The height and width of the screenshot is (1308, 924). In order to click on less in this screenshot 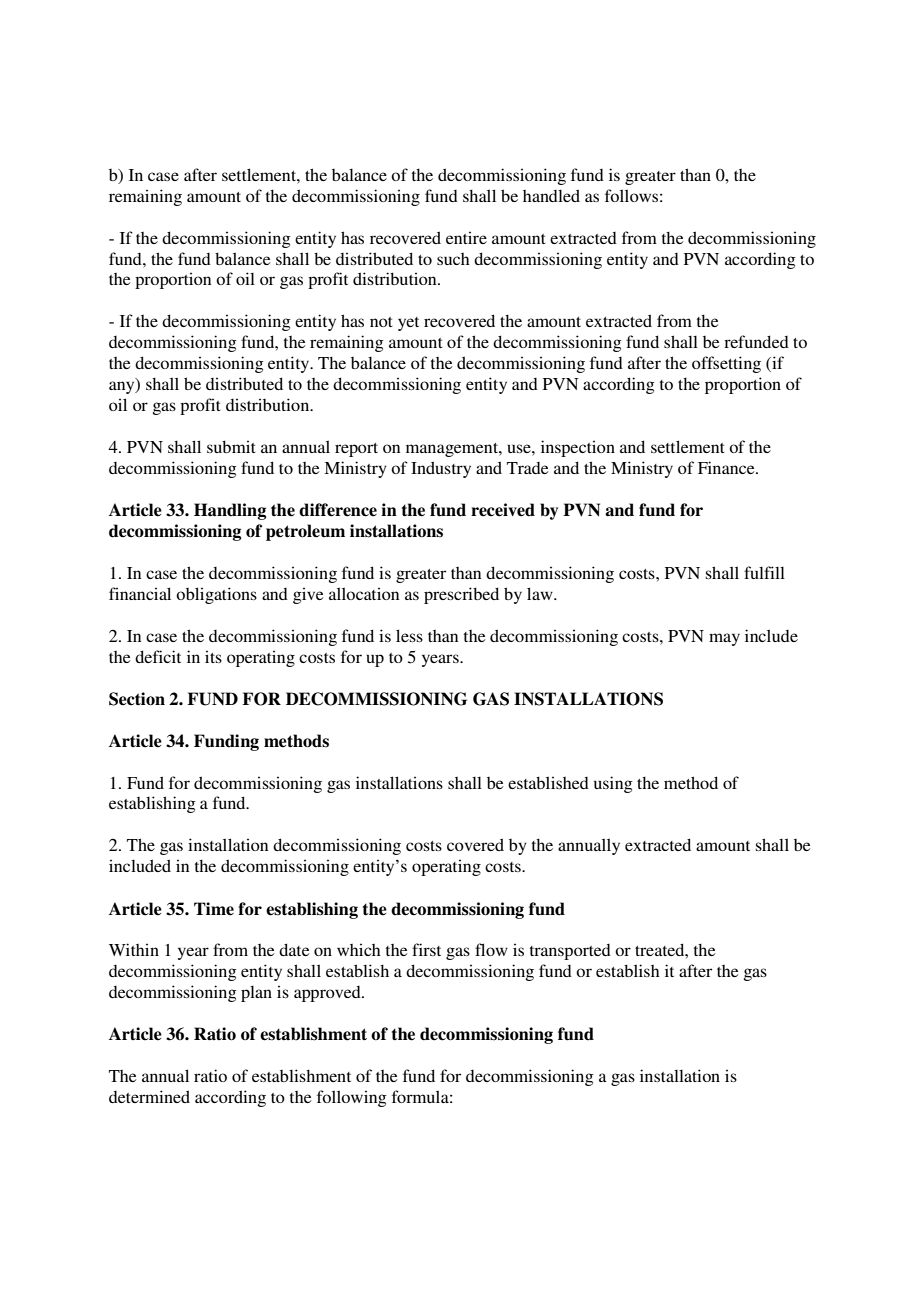, I will do `click(409, 635)`.
